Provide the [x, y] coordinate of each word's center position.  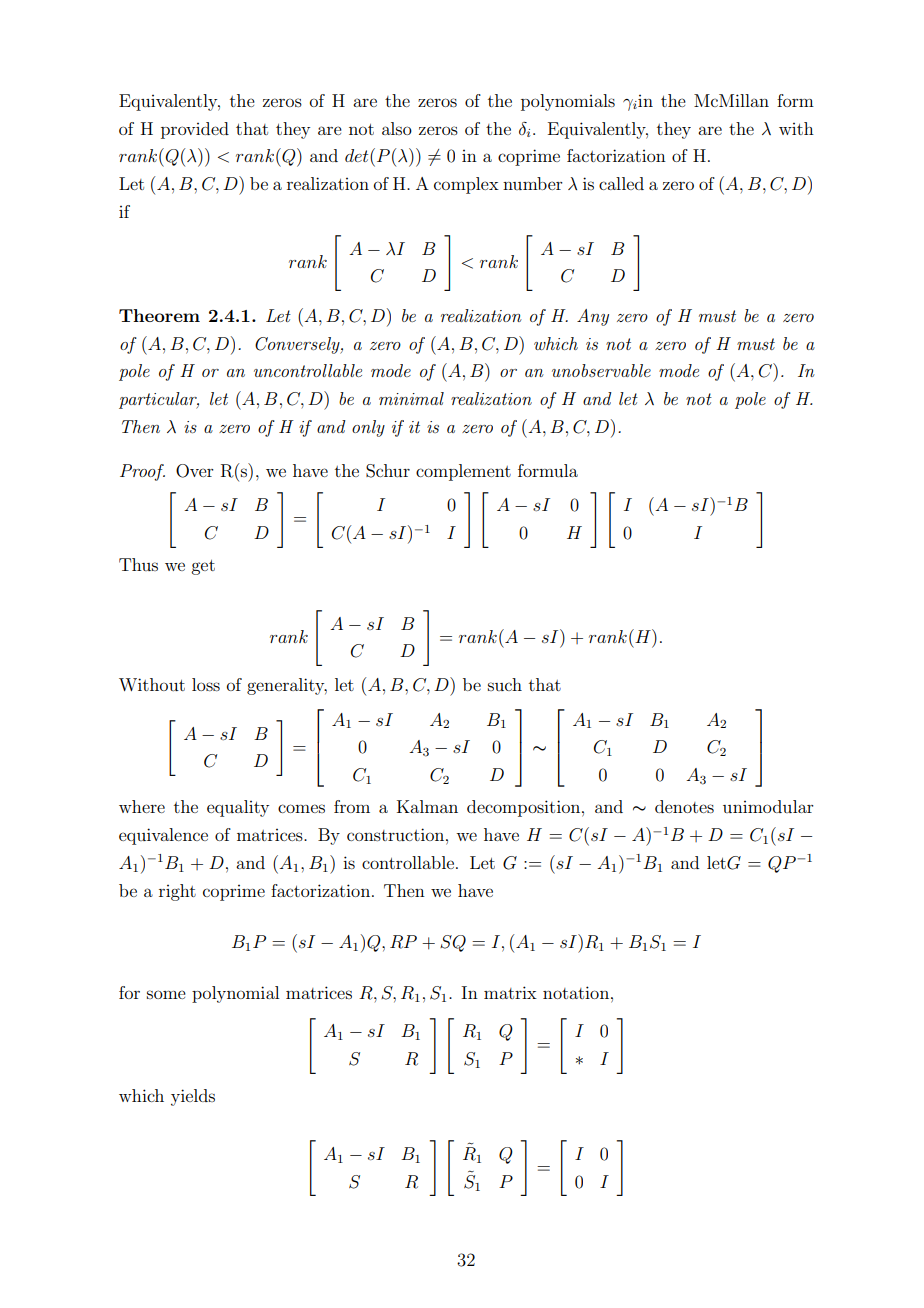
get [203, 567]
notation [577, 992]
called [621, 183]
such [505, 684]
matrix [510, 992]
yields [193, 1097]
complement [463, 472]
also [397, 128]
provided [195, 130]
